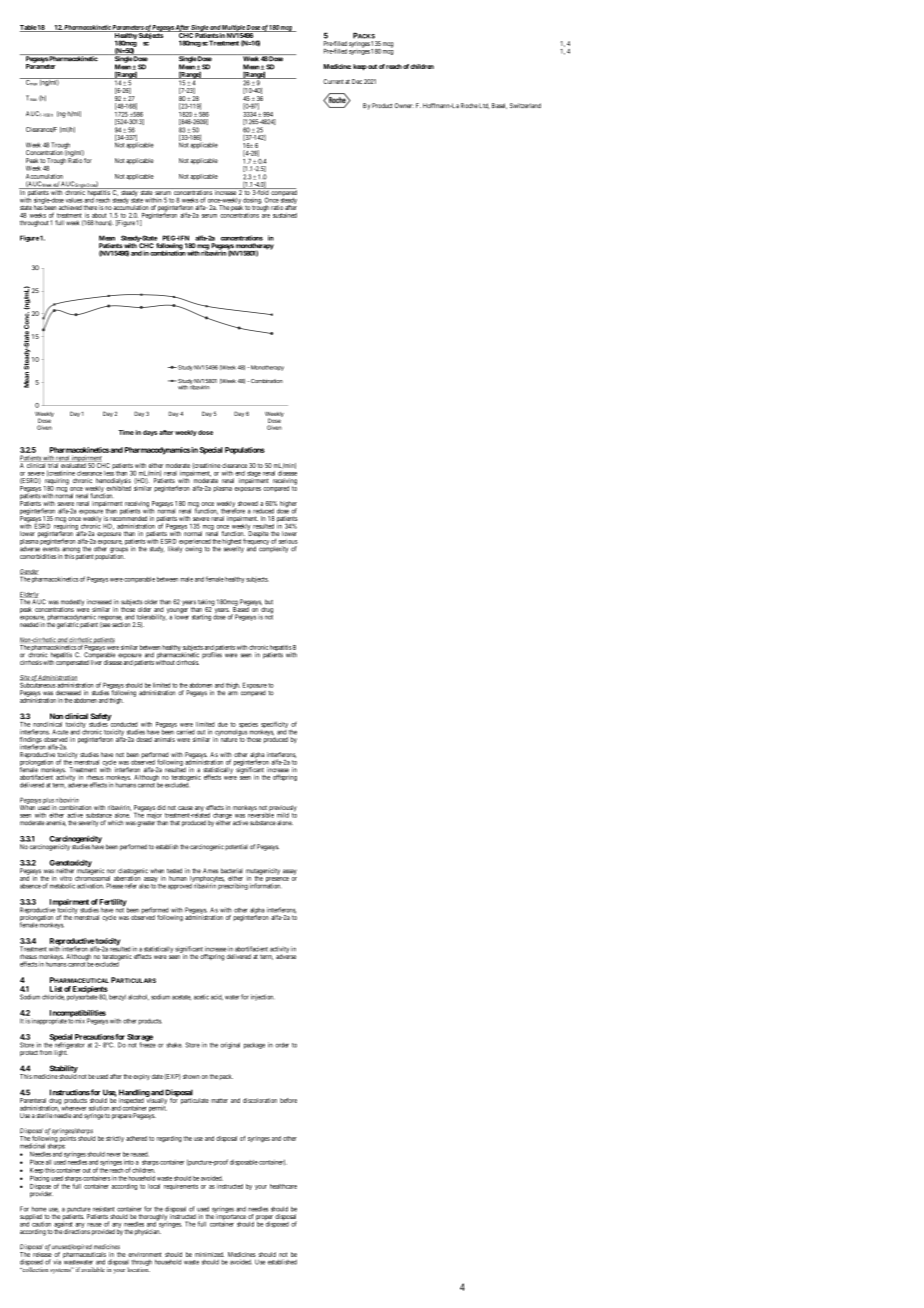 This screenshot has height=1308, width=924. Describe the element at coordinates (77, 1230) in the screenshot. I see `directions` at that location.
